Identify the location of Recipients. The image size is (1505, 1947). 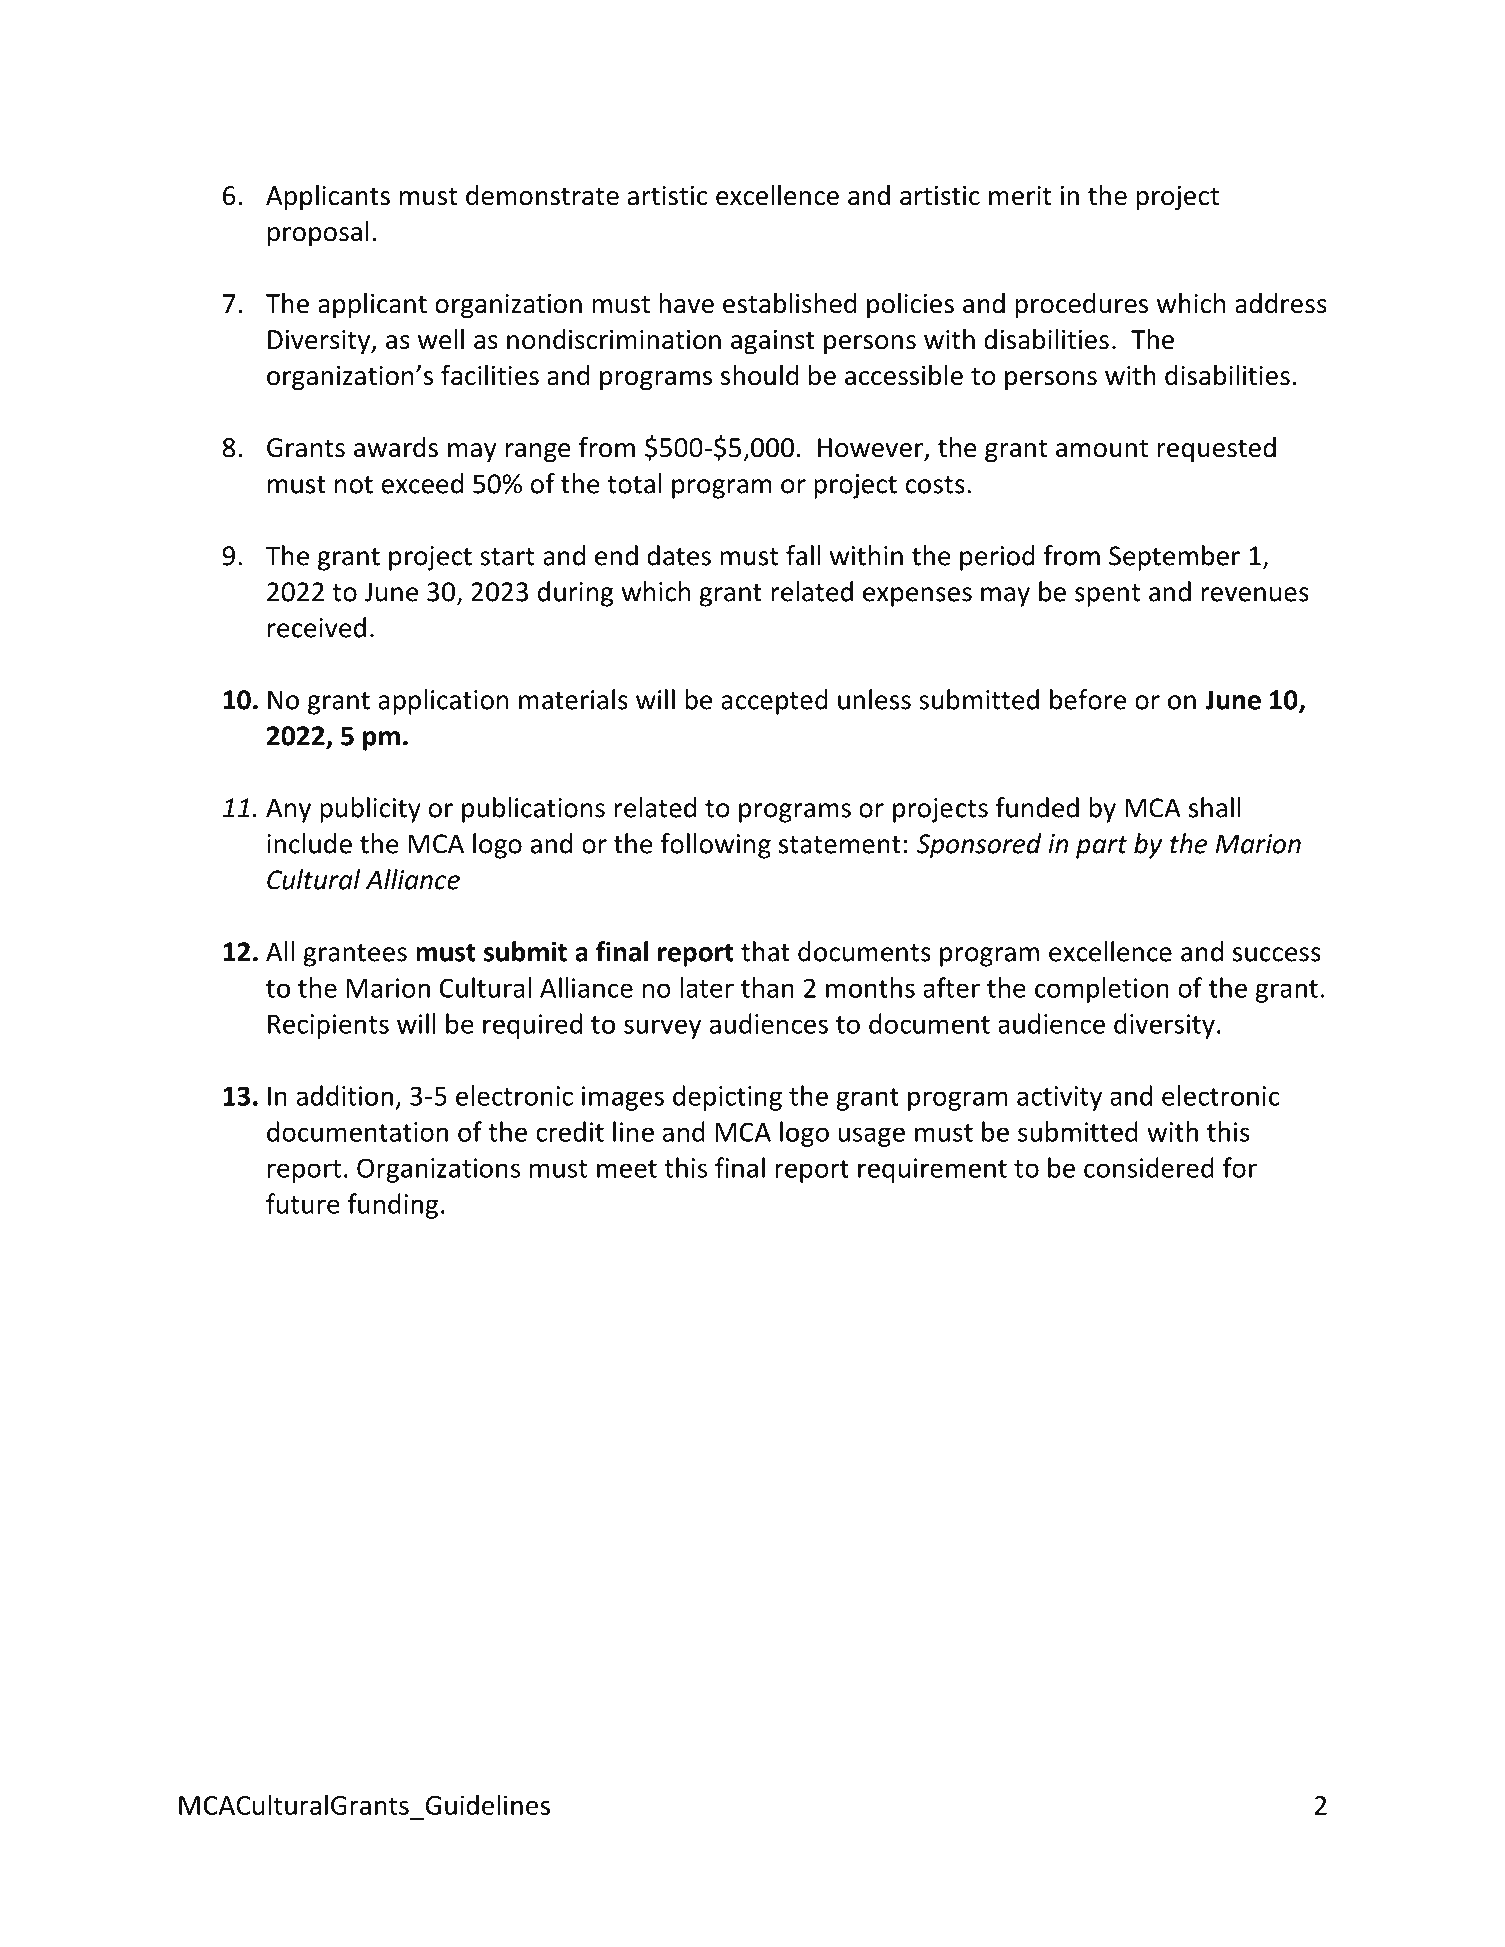
(328, 1026).
